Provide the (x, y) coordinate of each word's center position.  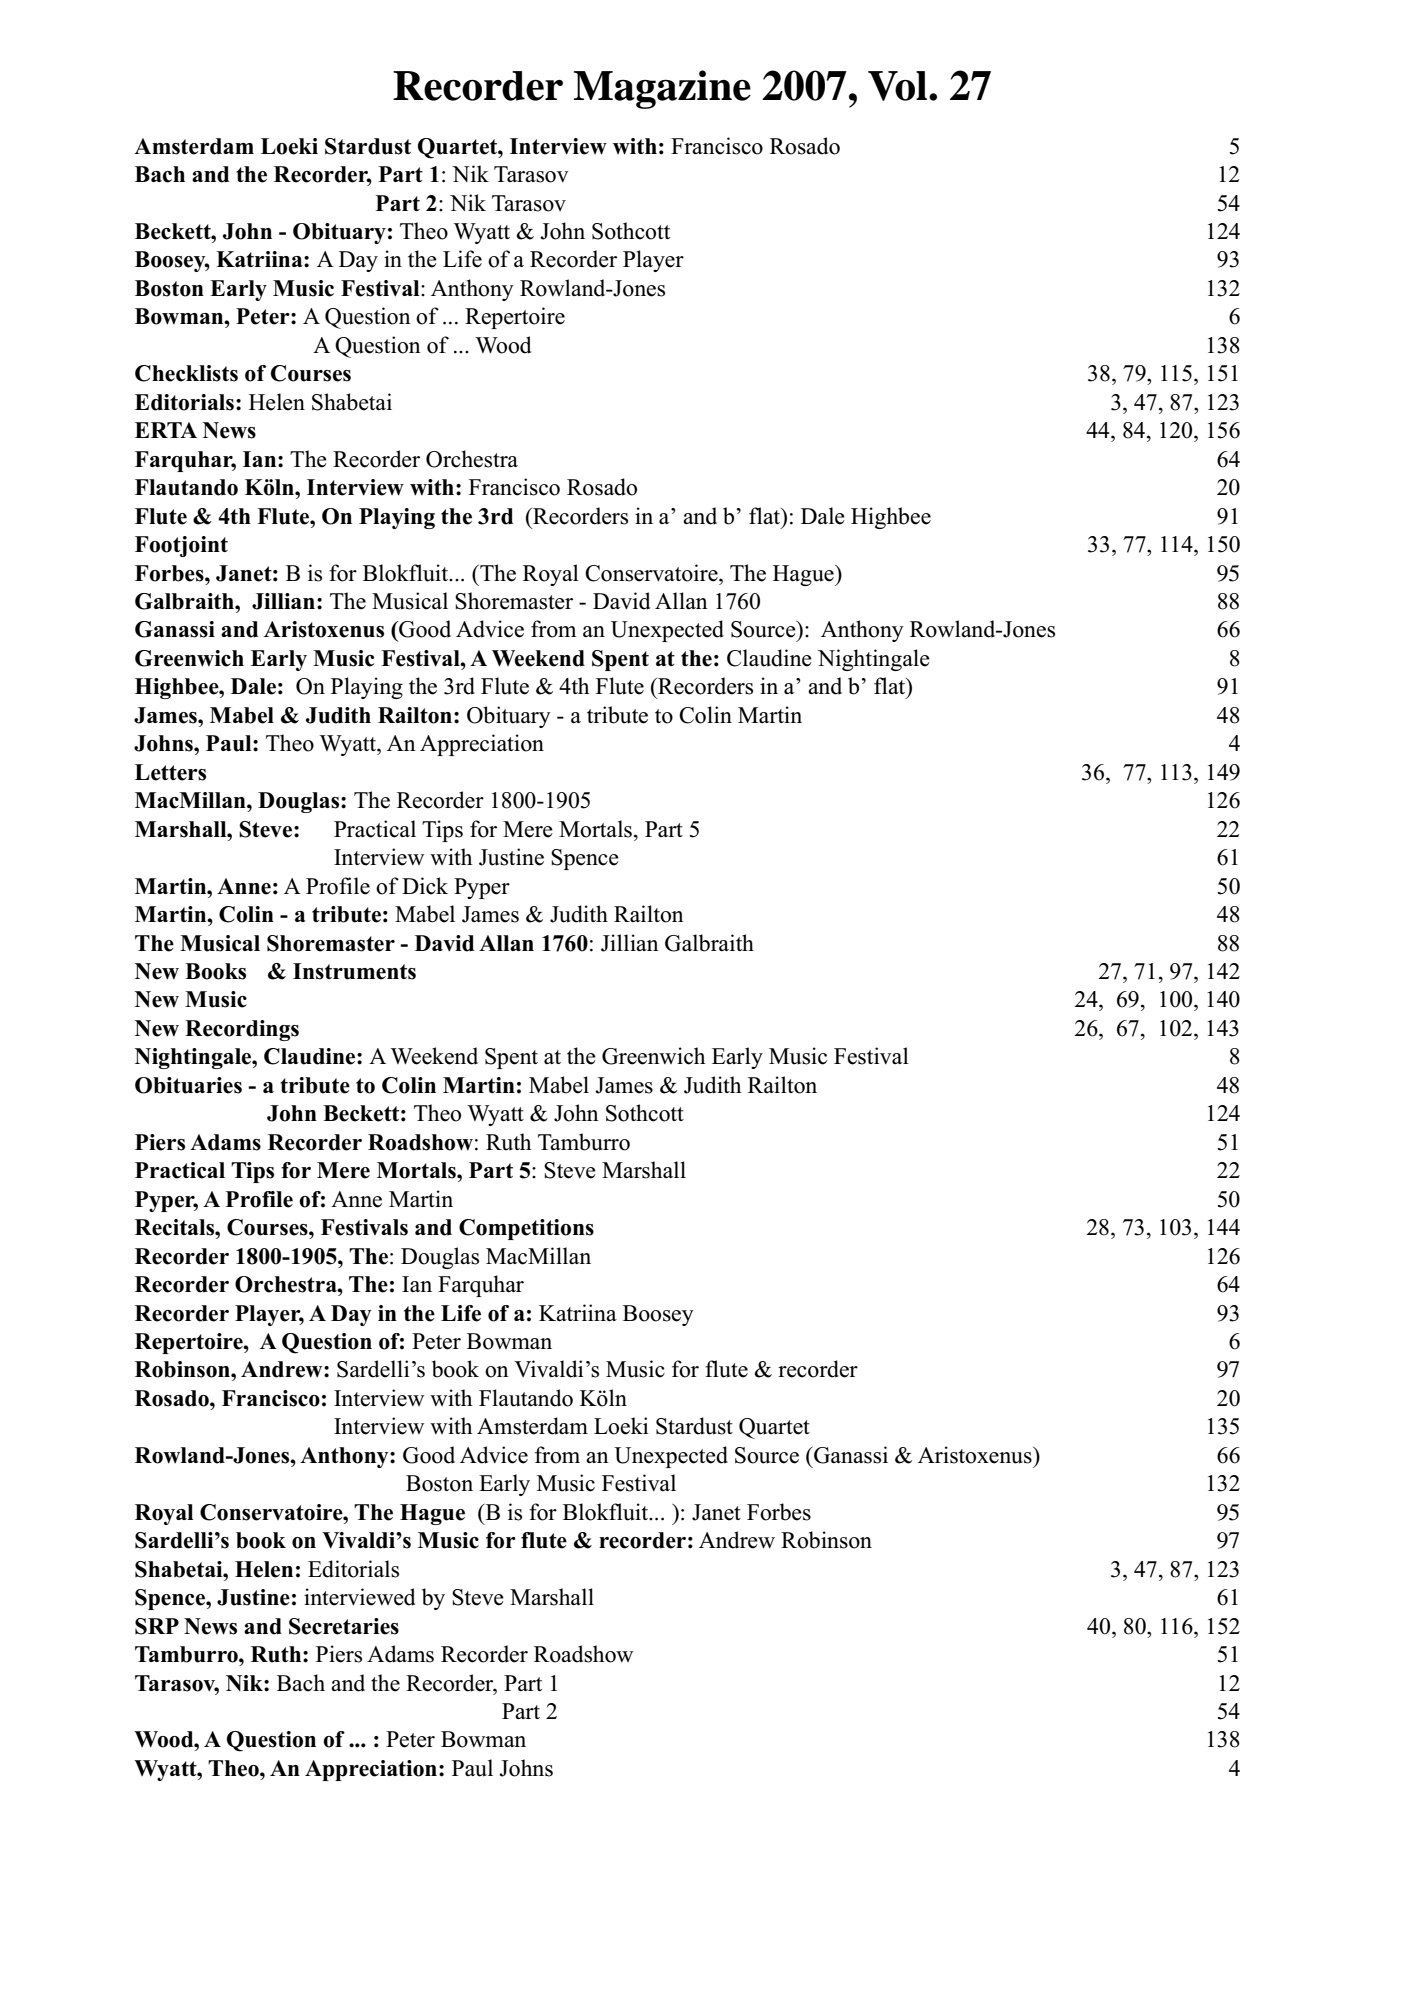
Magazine (662, 89)
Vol (899, 86)
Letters (170, 772)
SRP (157, 1626)
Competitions (526, 1229)
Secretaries (344, 1626)
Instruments (354, 971)
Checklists (186, 373)
